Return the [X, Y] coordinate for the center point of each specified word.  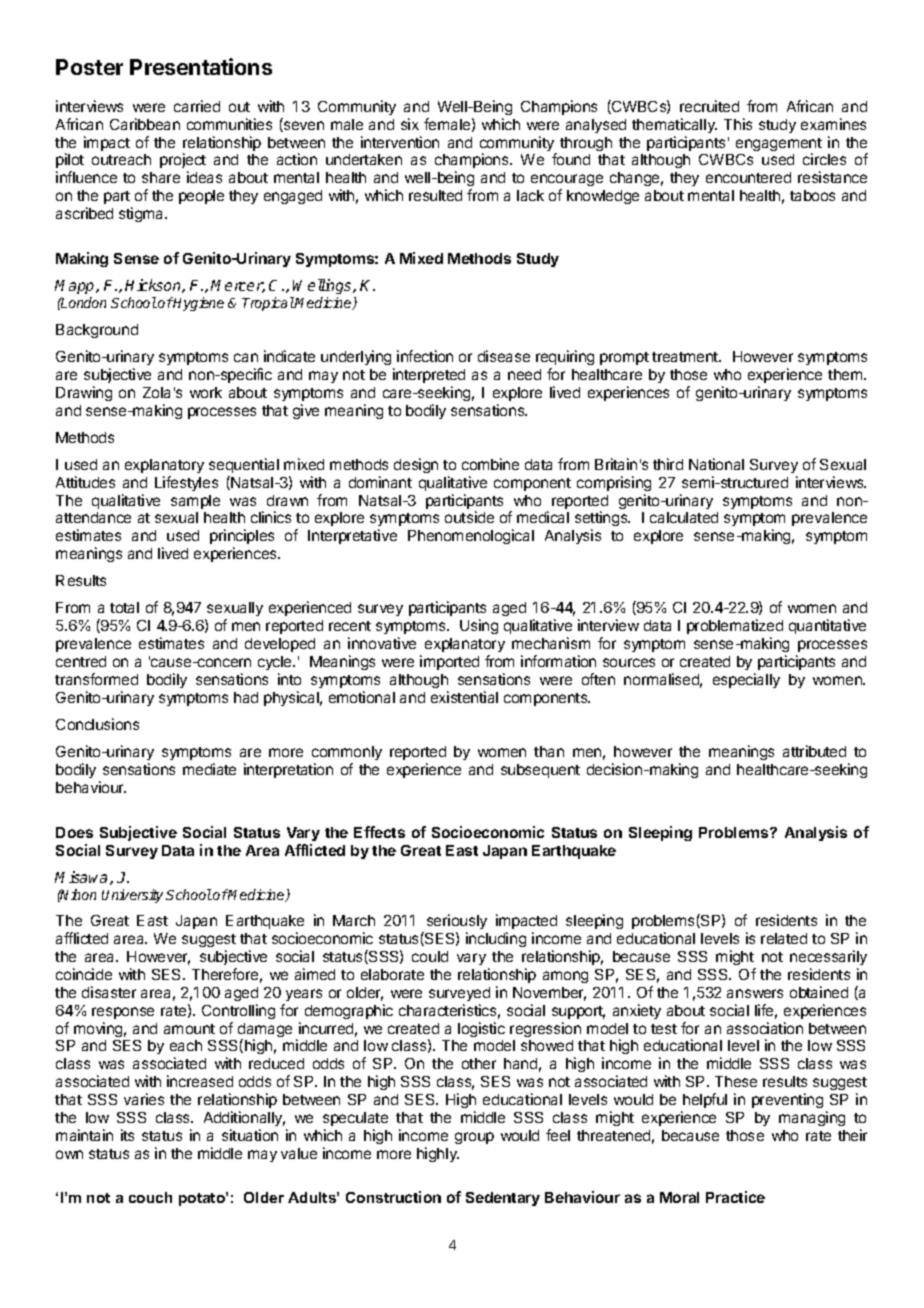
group [474, 1138]
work [206, 392]
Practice [735, 1197]
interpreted [429, 375]
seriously [457, 923]
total [124, 607]
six [410, 124]
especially [746, 680]
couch [150, 1197]
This [738, 124]
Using [479, 626]
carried [197, 106]
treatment [686, 357]
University [132, 896]
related [784, 938]
